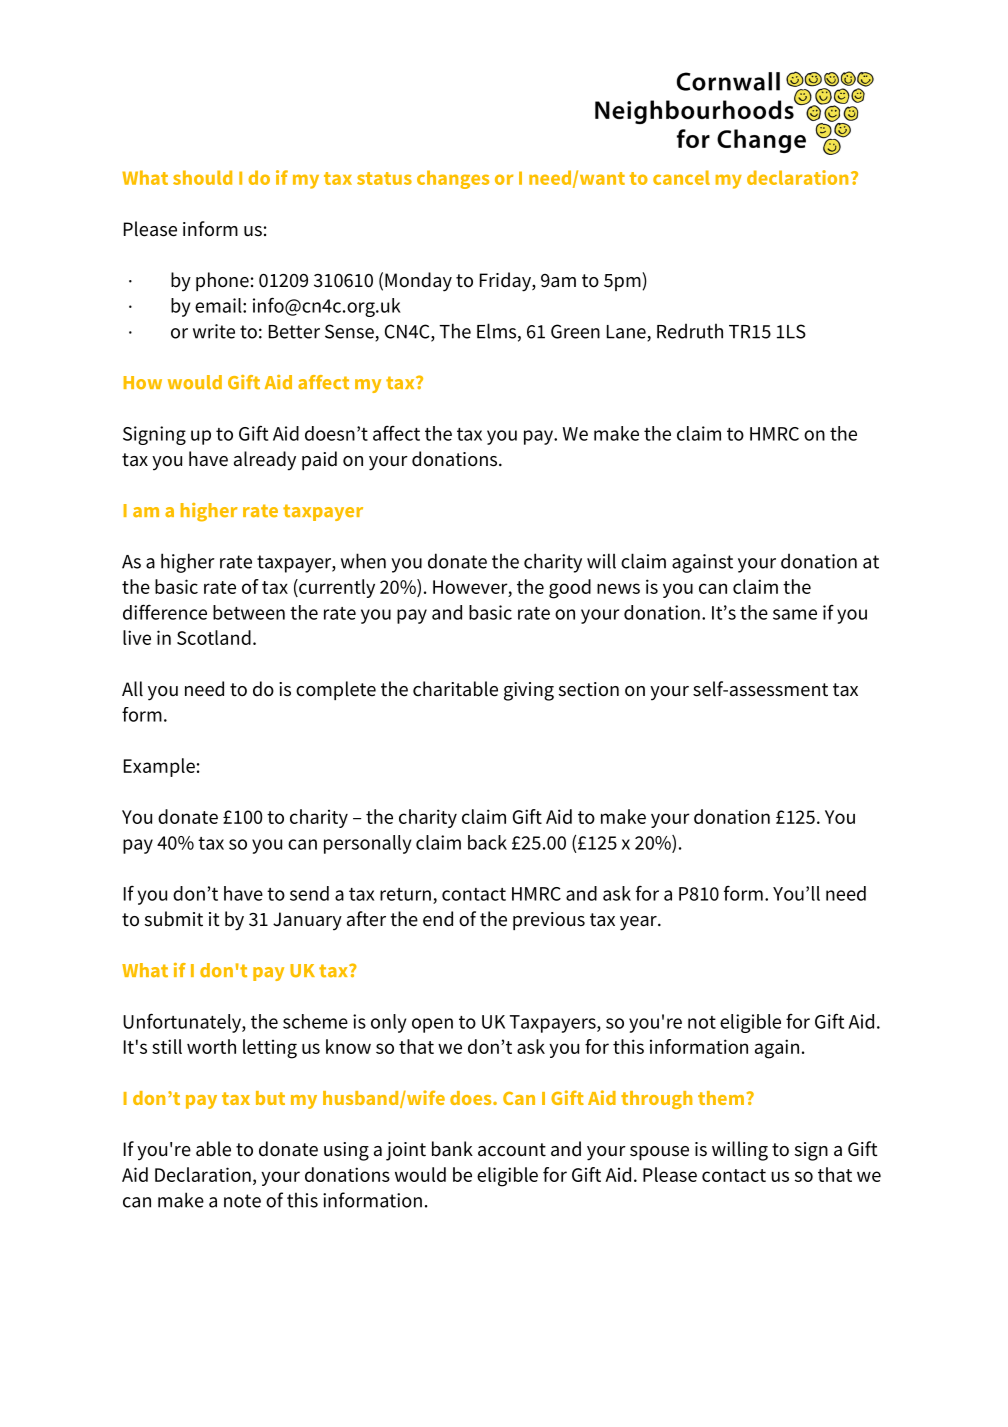 The width and height of the screenshot is (1008, 1427). What do you see at coordinates (529, 691) in the screenshot?
I see `giving` at bounding box center [529, 691].
